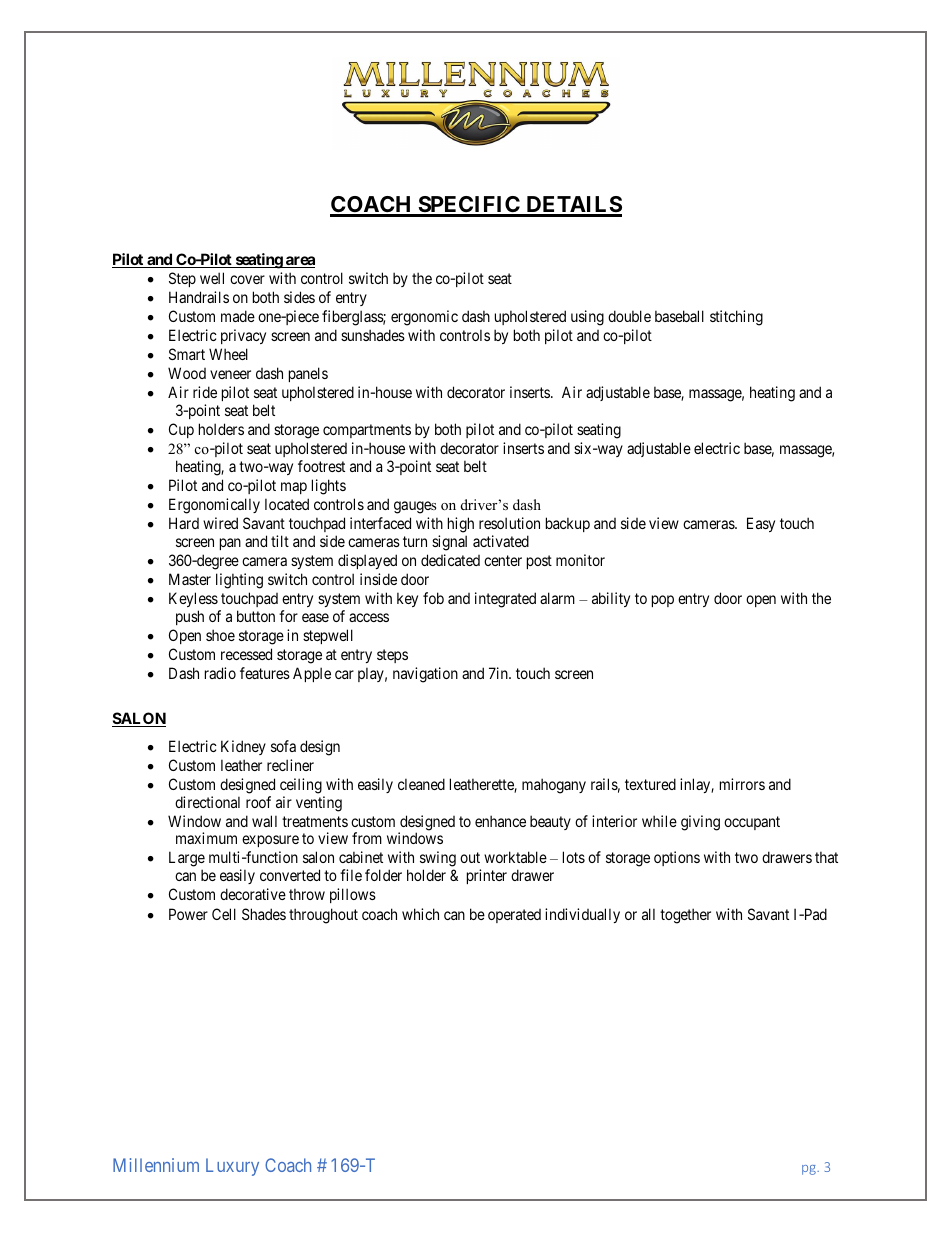 Image resolution: width=952 pixels, height=1233 pixels. What do you see at coordinates (425, 675) in the image?
I see `navigation` at bounding box center [425, 675].
